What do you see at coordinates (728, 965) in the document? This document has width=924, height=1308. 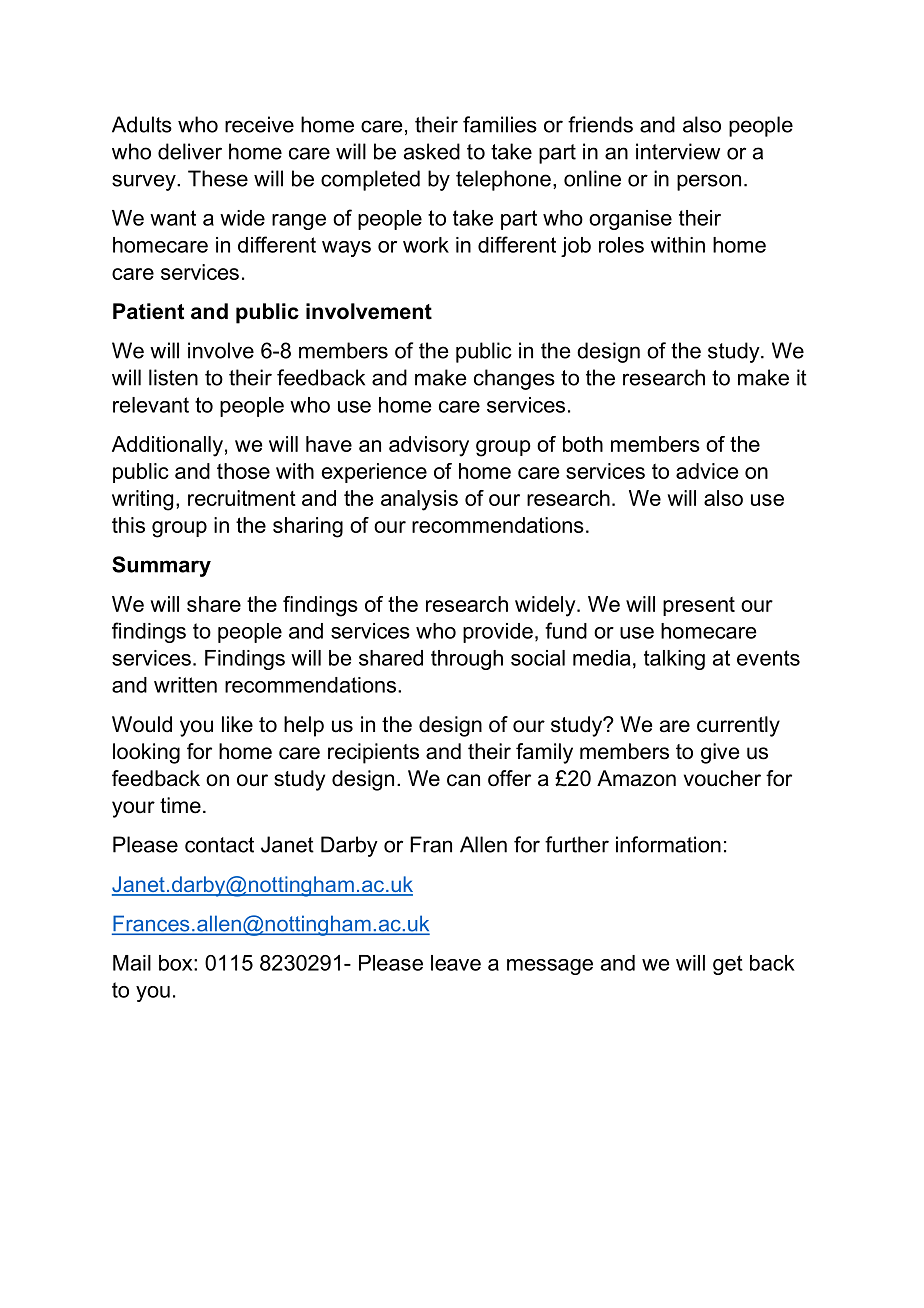 I see `get` at bounding box center [728, 965].
